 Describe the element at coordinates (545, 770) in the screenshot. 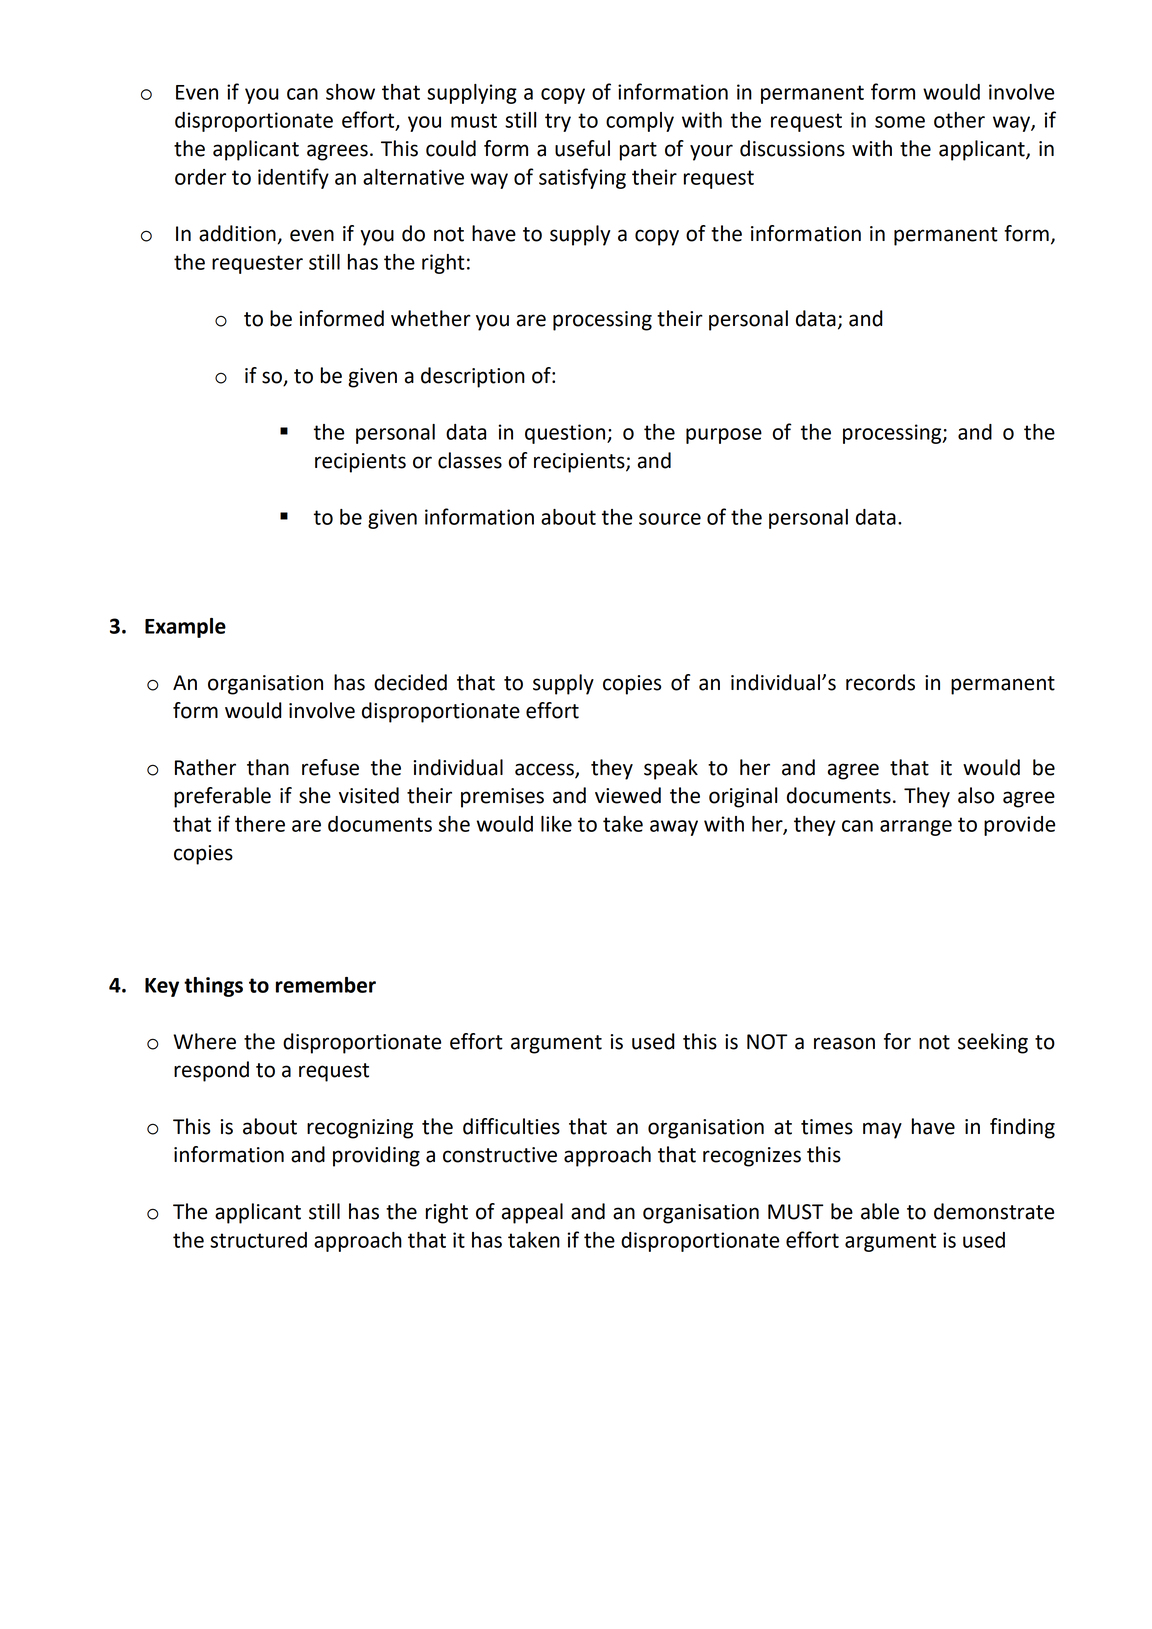

I see `access` at that location.
